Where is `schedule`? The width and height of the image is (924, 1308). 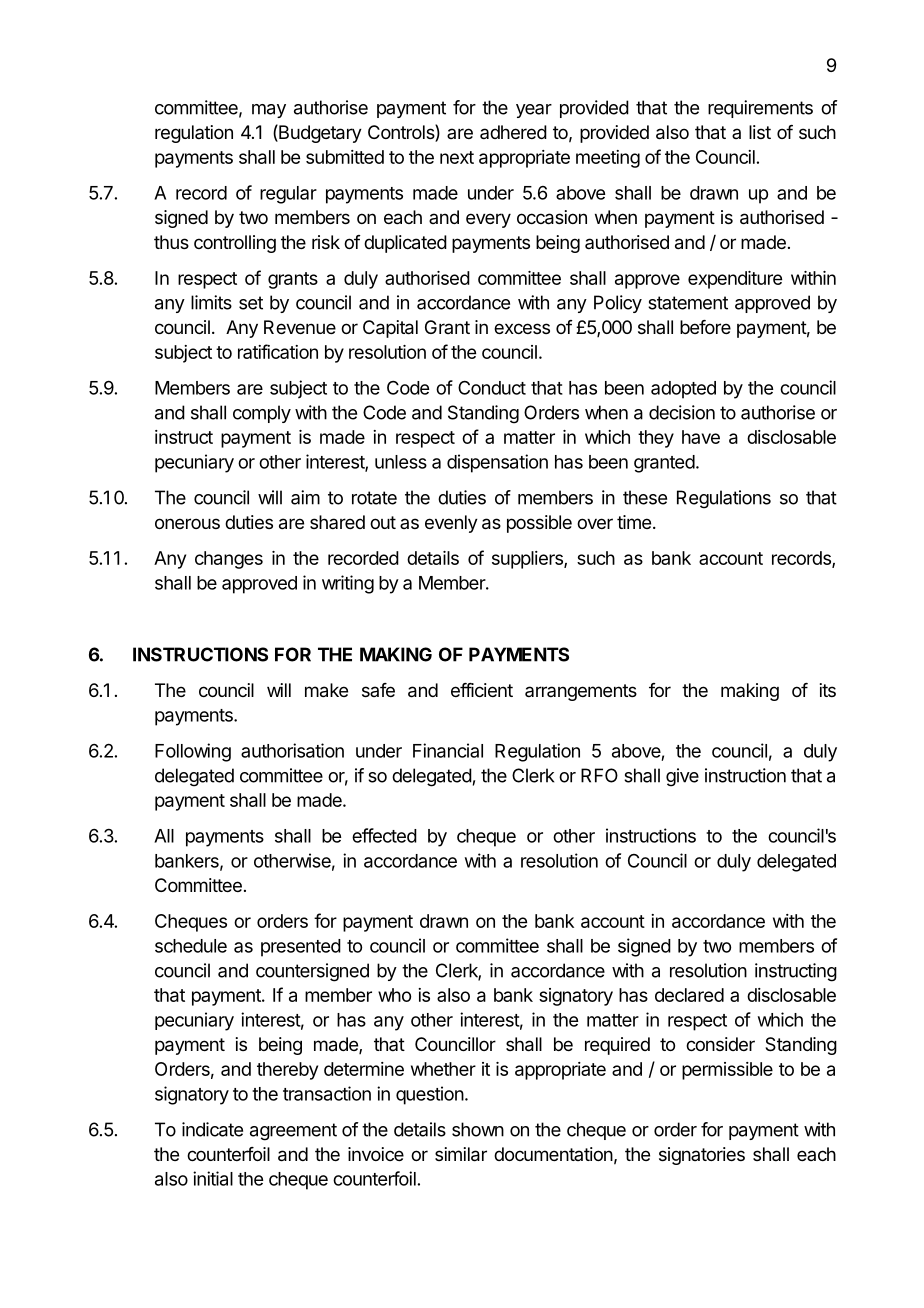 schedule is located at coordinates (191, 946).
